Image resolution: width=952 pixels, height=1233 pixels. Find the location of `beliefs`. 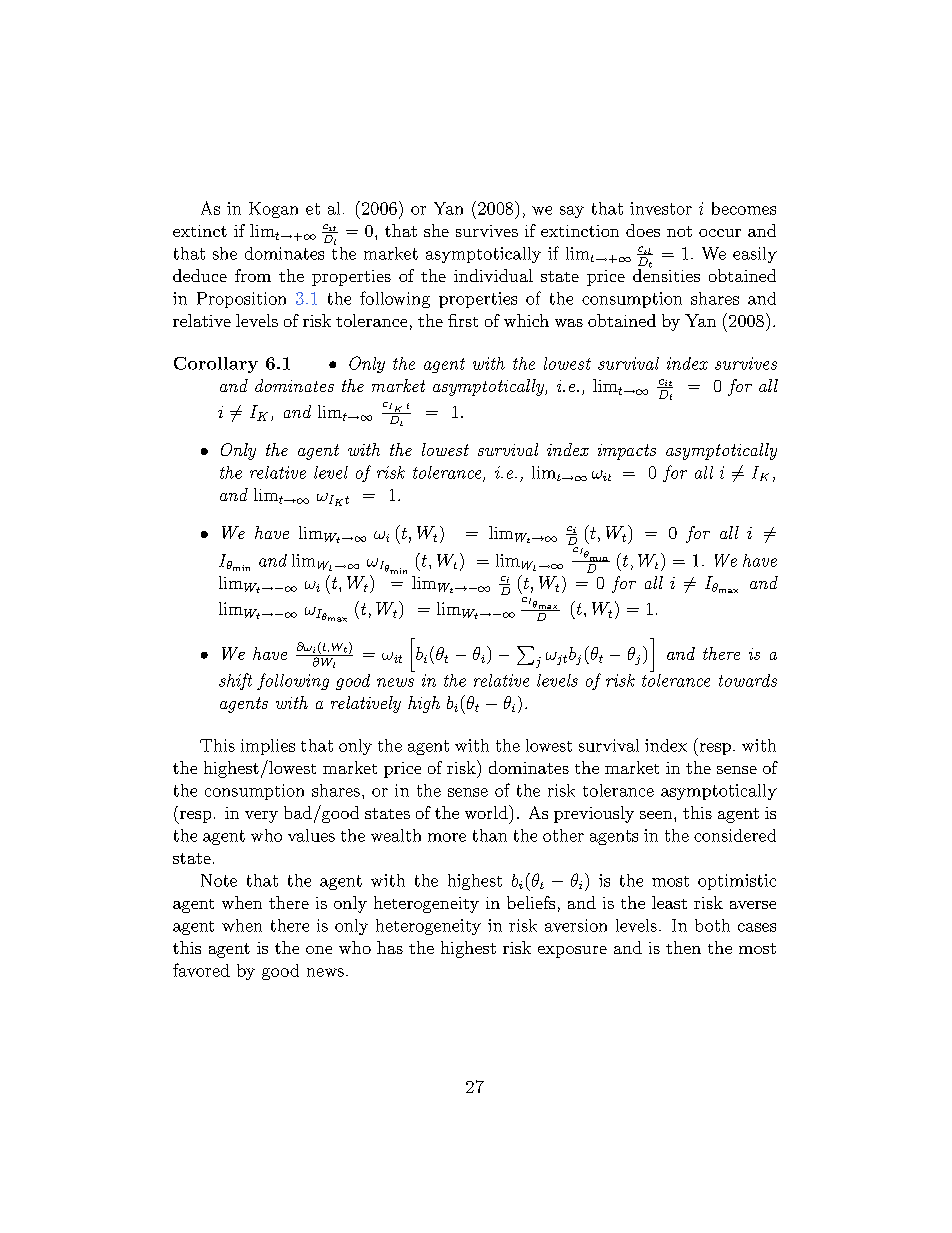

beliefs is located at coordinates (531, 902).
